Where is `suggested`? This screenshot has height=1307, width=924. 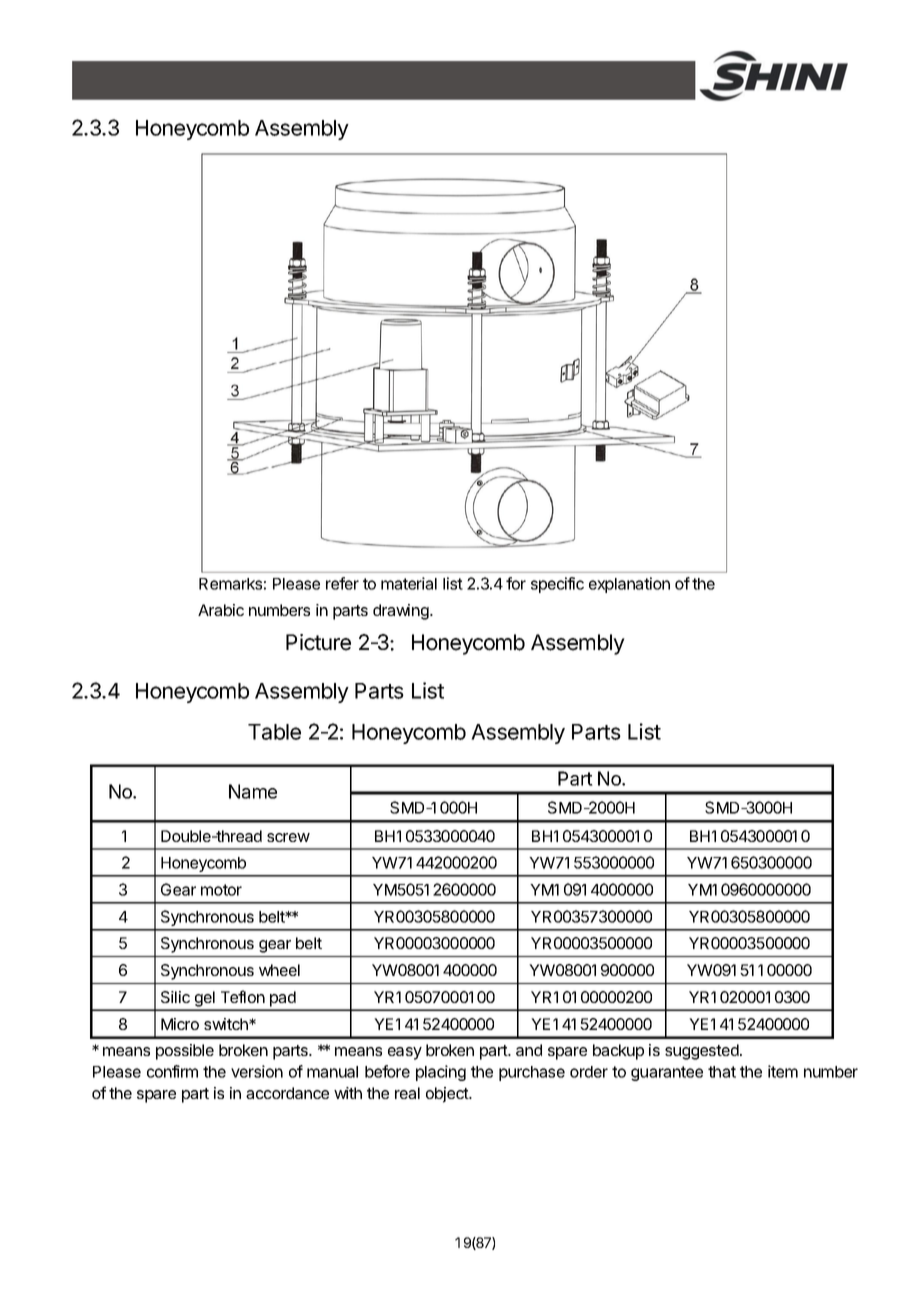
suggested is located at coordinates (703, 1052).
